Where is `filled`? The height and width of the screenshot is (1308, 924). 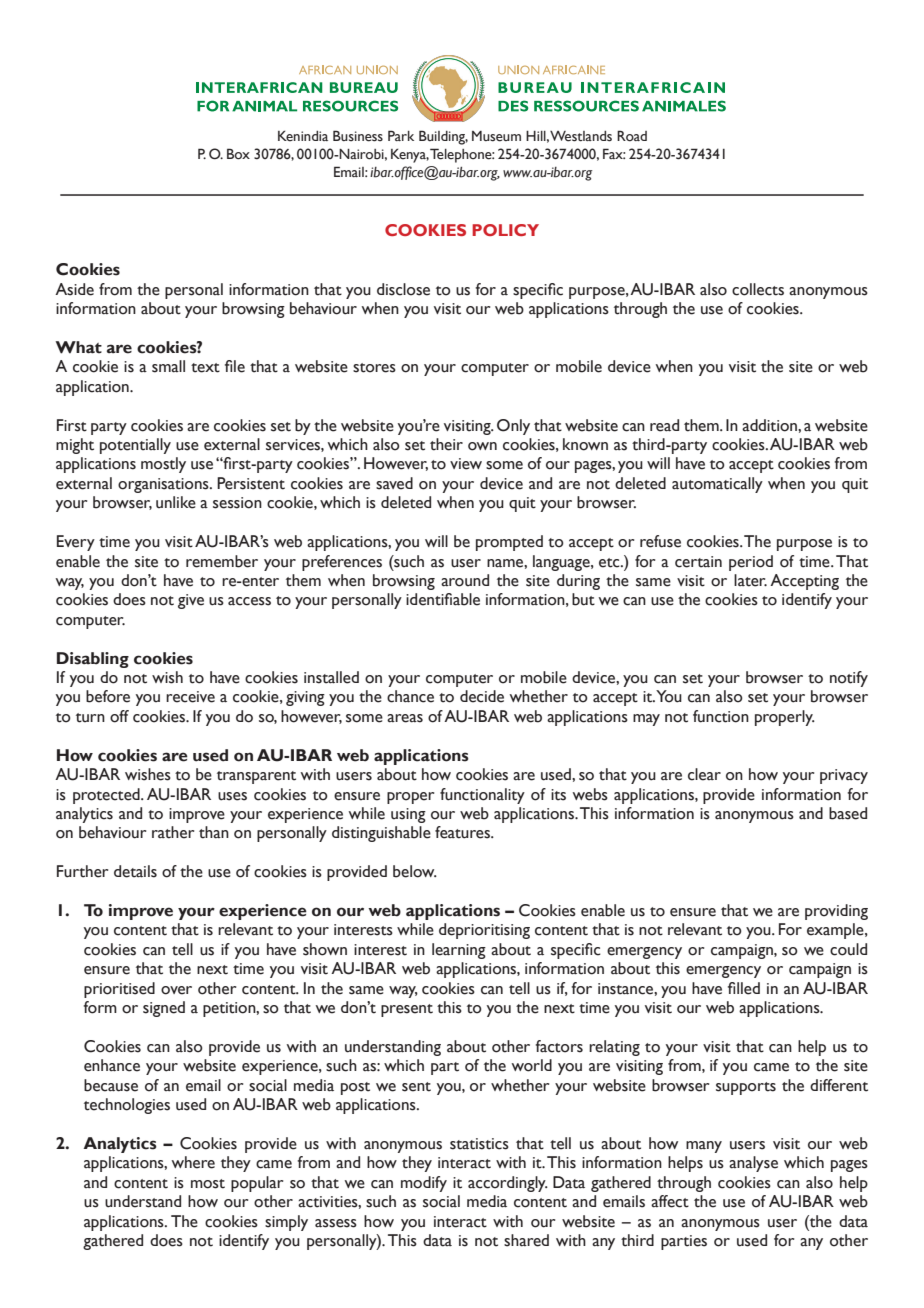
filled is located at coordinates (744, 988).
